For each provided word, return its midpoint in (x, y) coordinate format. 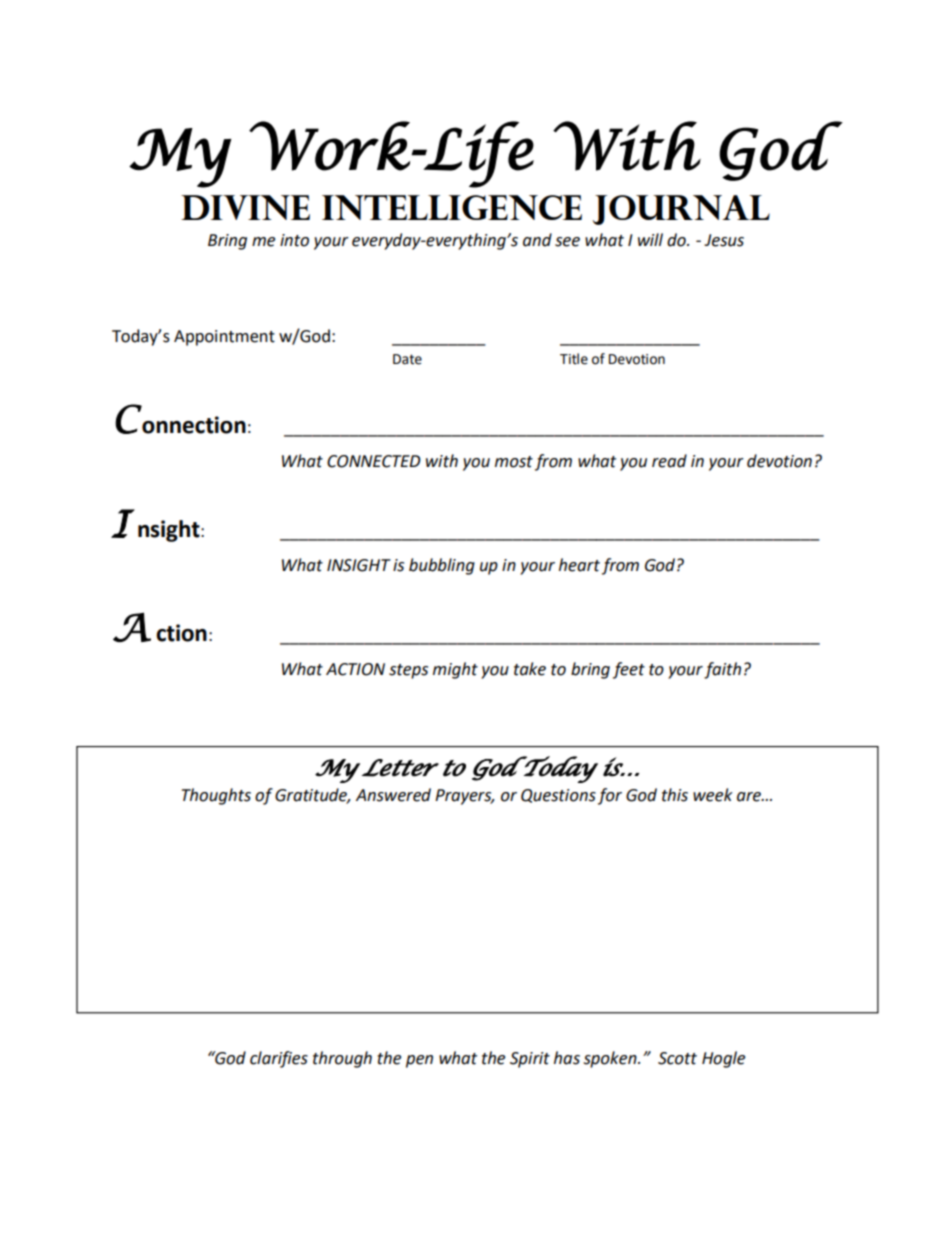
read (669, 461)
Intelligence (452, 207)
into (294, 240)
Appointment (224, 338)
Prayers (464, 797)
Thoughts (216, 796)
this (675, 795)
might (455, 670)
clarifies (279, 1059)
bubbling (442, 566)
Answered (393, 795)
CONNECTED (374, 461)
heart (579, 565)
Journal (681, 210)
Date (407, 359)
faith (722, 670)
